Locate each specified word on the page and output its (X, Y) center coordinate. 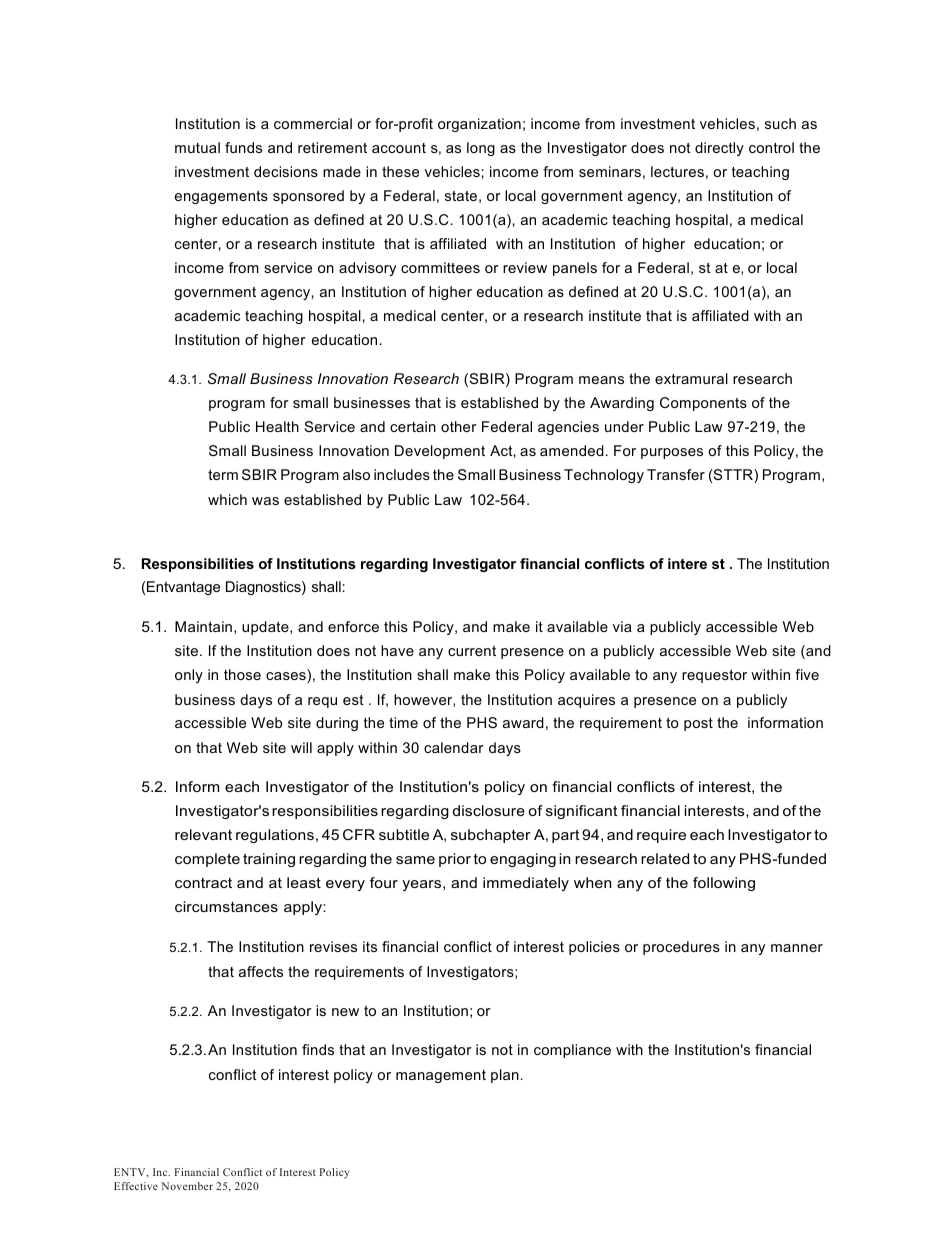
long (481, 149)
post (698, 724)
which (227, 499)
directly (719, 149)
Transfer (676, 474)
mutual (197, 147)
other (459, 426)
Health (277, 426)
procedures (681, 948)
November (187, 1186)
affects (261, 971)
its (370, 946)
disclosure (489, 810)
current (472, 651)
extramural (691, 378)
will (301, 747)
